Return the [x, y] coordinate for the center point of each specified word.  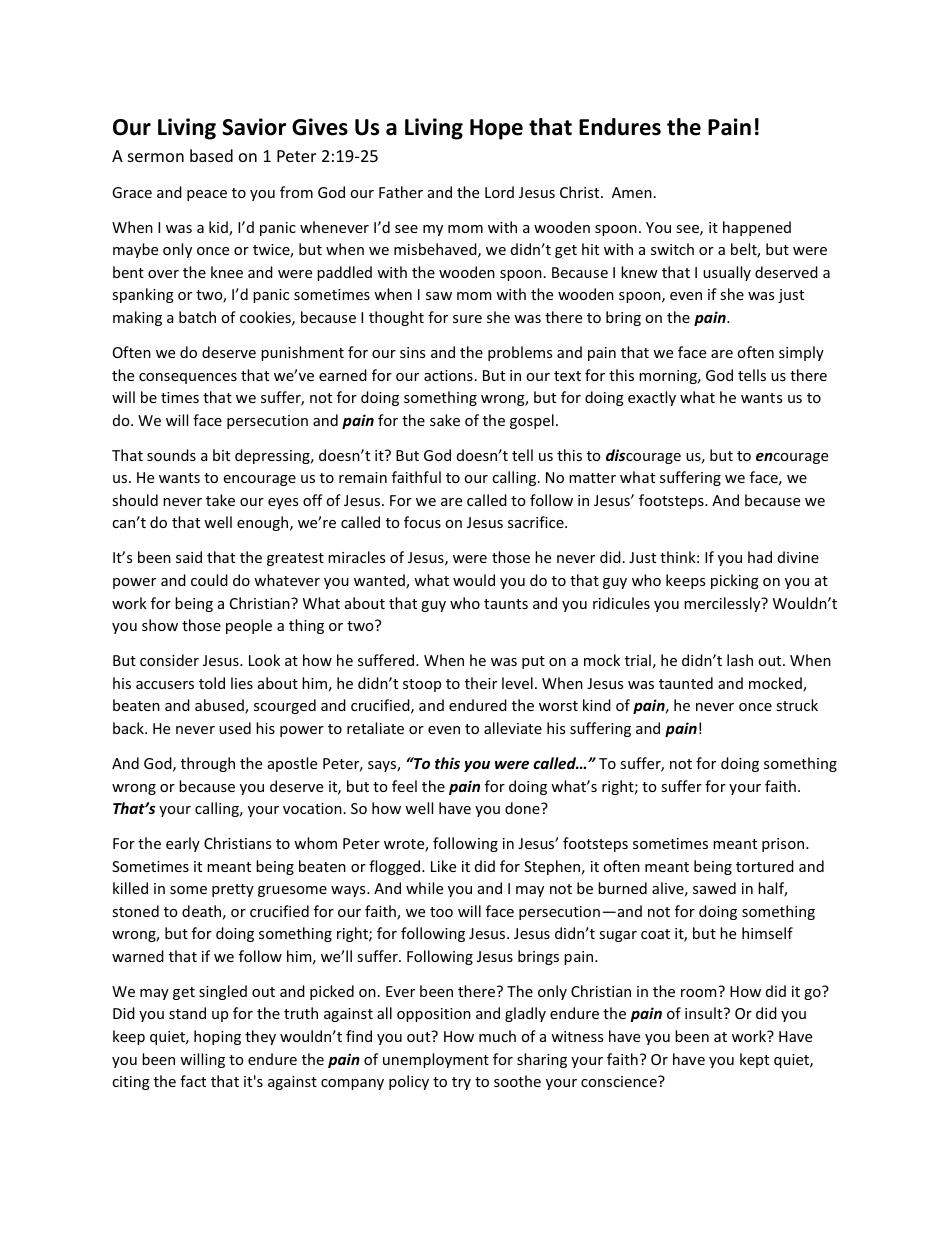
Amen [632, 192]
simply [801, 353]
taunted [686, 683]
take [220, 500]
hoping [217, 1037]
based [211, 155]
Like [443, 866]
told [212, 683]
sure [467, 319]
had [760, 557]
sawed [714, 888]
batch [197, 317]
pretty [233, 890]
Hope [496, 129]
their [481, 683]
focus [422, 522]
